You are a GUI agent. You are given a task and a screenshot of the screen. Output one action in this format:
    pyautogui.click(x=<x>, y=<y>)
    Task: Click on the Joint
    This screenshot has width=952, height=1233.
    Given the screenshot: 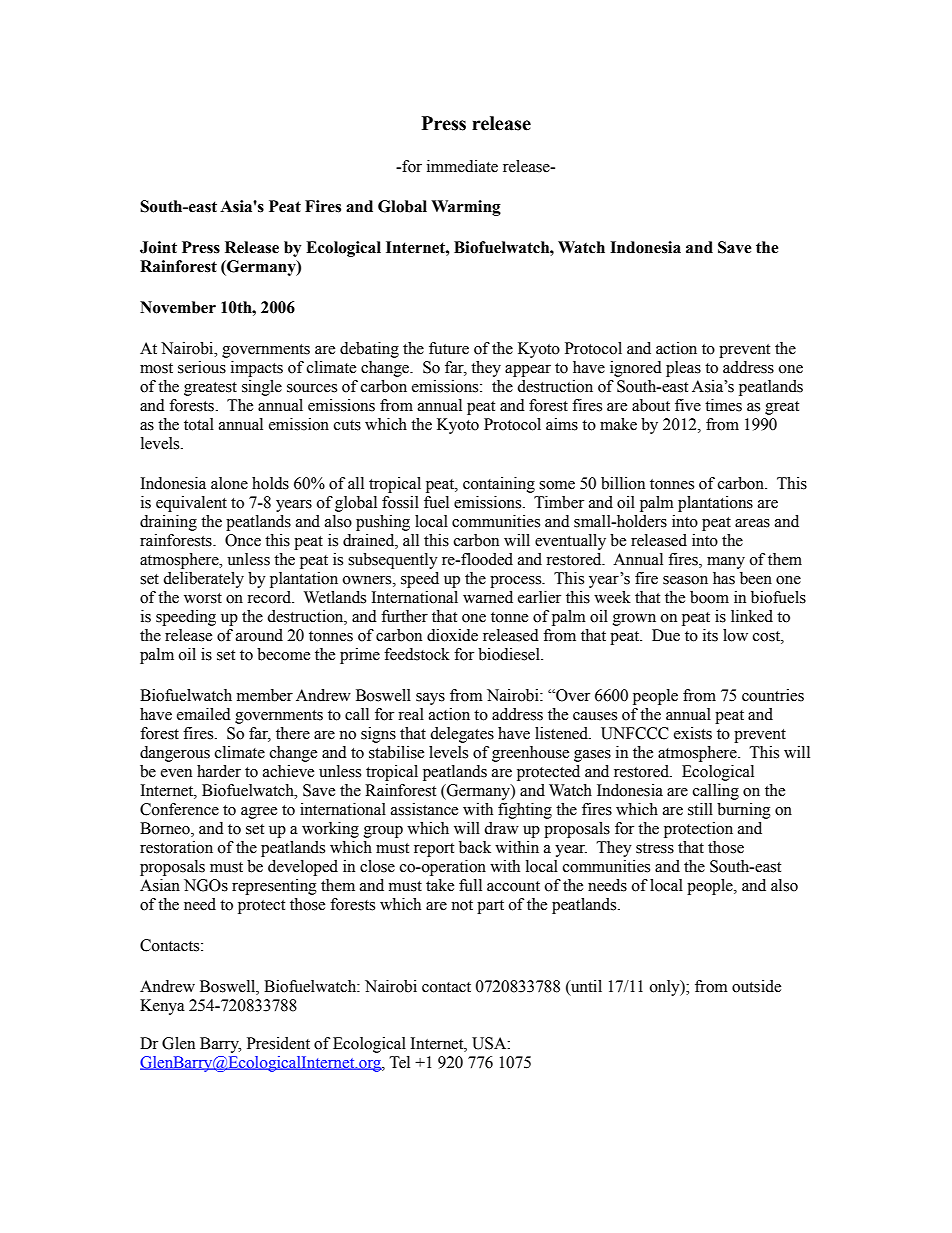 What is the action you would take?
    pyautogui.click(x=158, y=247)
